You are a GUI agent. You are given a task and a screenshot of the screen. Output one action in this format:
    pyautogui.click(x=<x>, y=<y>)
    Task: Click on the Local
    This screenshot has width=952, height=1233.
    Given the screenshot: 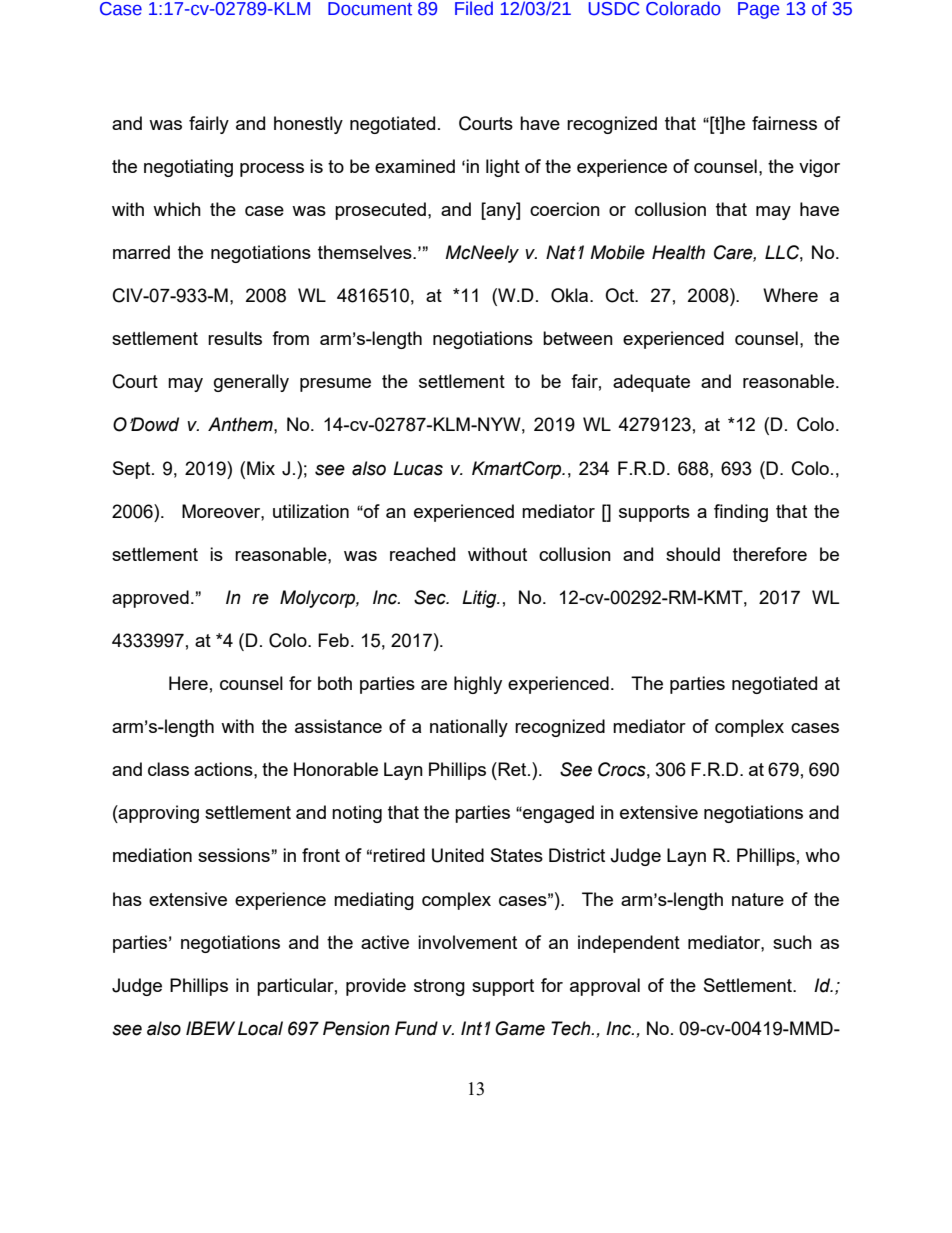 What is the action you would take?
    pyautogui.click(x=260, y=1028)
